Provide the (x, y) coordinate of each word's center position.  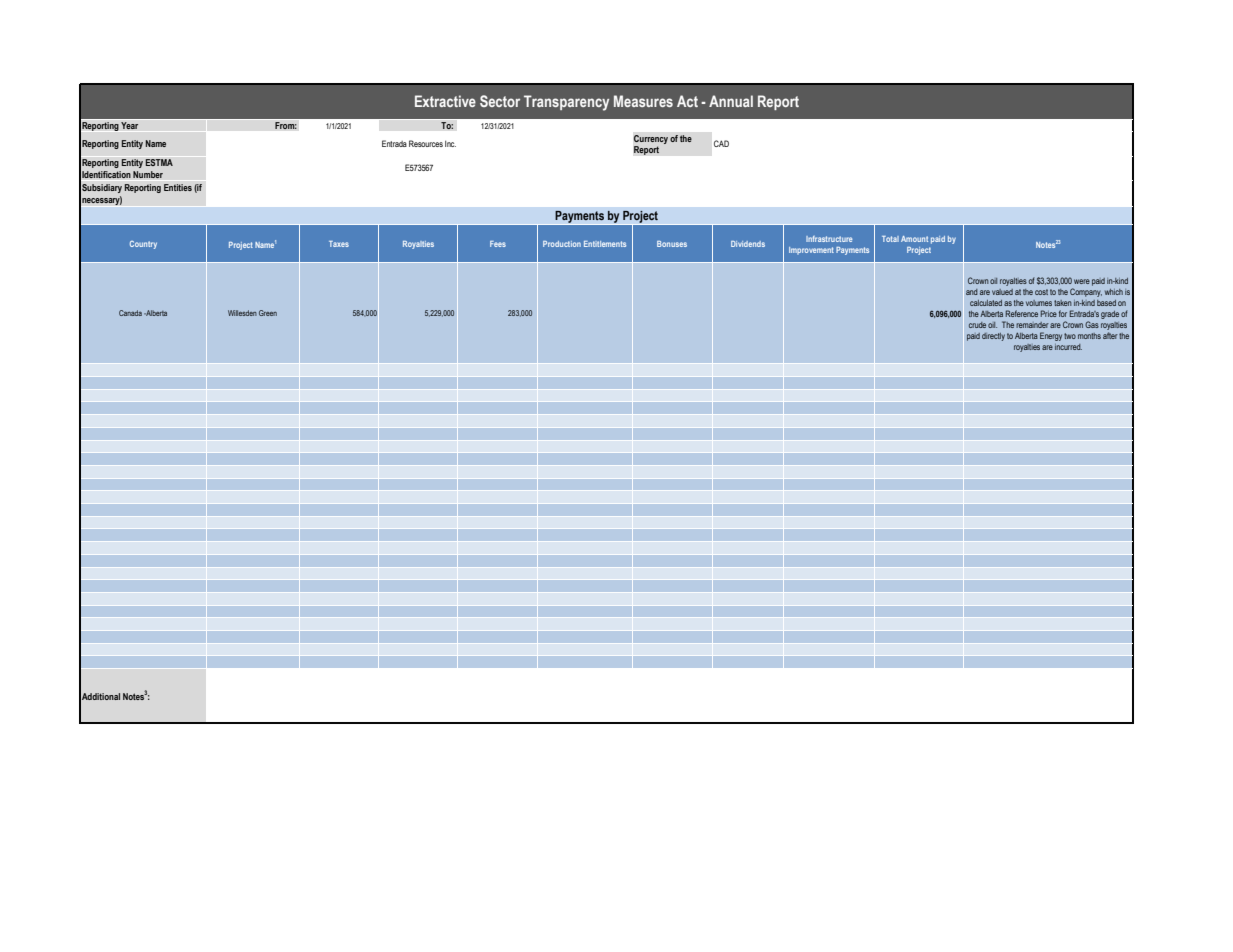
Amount (914, 239)
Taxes (339, 244)
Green (268, 313)
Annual (731, 101)
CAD (721, 143)
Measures (643, 101)
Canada (130, 313)
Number (148, 174)
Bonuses (672, 244)
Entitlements (605, 244)
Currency (650, 140)
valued (1002, 292)
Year (129, 125)
